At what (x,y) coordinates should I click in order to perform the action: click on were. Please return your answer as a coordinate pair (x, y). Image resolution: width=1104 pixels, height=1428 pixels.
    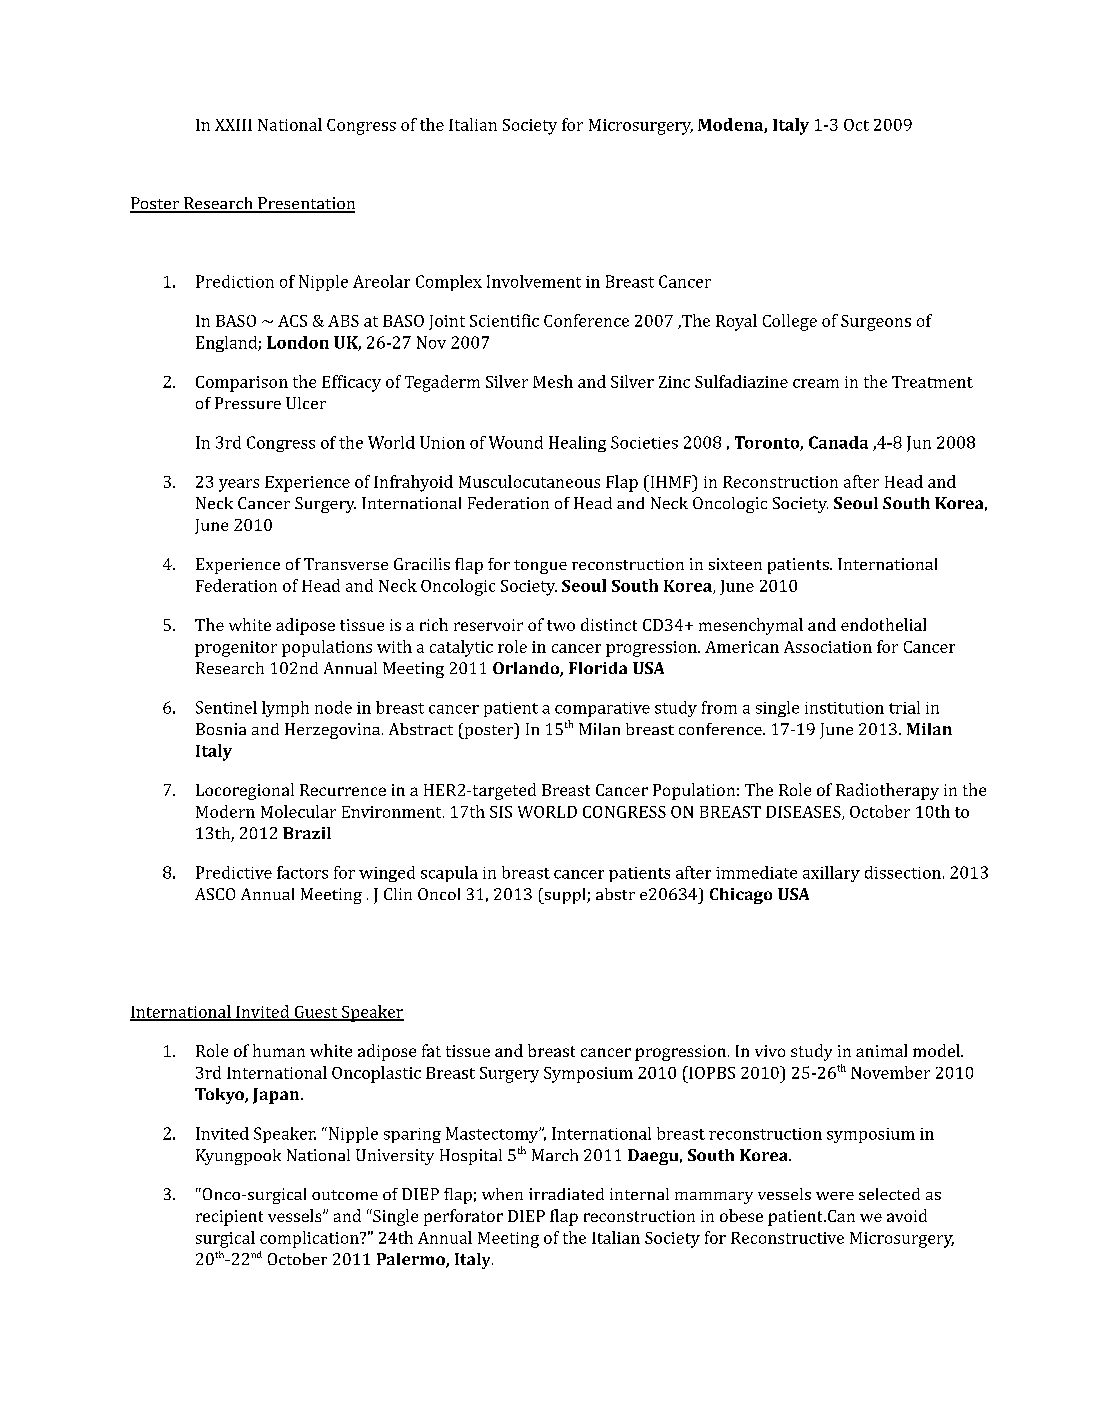
    Looking at the image, I should click on (835, 1196).
